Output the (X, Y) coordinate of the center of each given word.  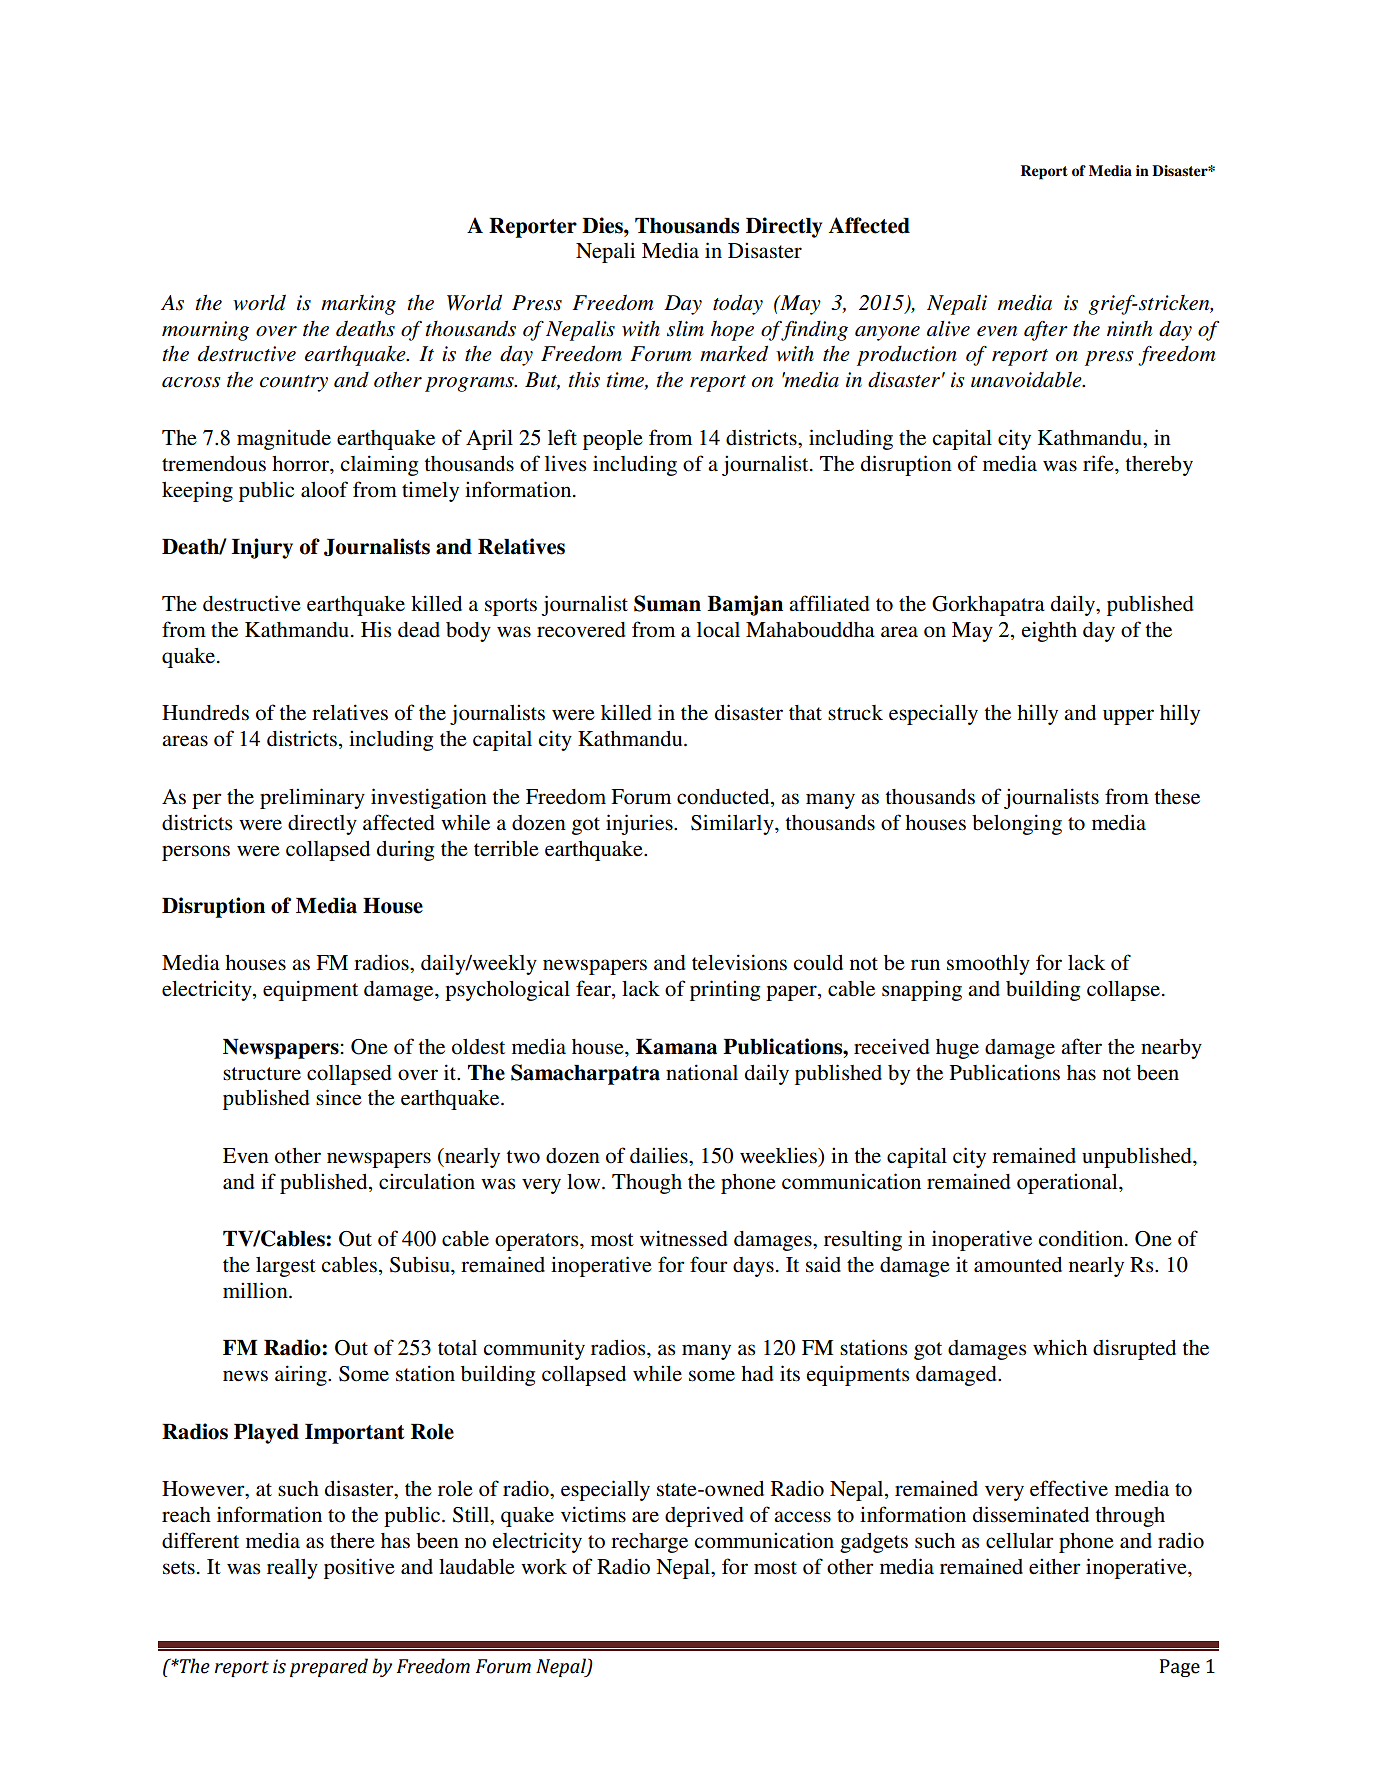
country (294, 383)
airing (302, 1375)
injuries (640, 824)
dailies (660, 1155)
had (757, 1374)
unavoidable (1027, 379)
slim (685, 328)
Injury (262, 548)
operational (1068, 1183)
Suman (667, 603)
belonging (1017, 824)
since (339, 1097)
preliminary (312, 798)
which (1060, 1347)
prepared (329, 1667)
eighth (1049, 631)
